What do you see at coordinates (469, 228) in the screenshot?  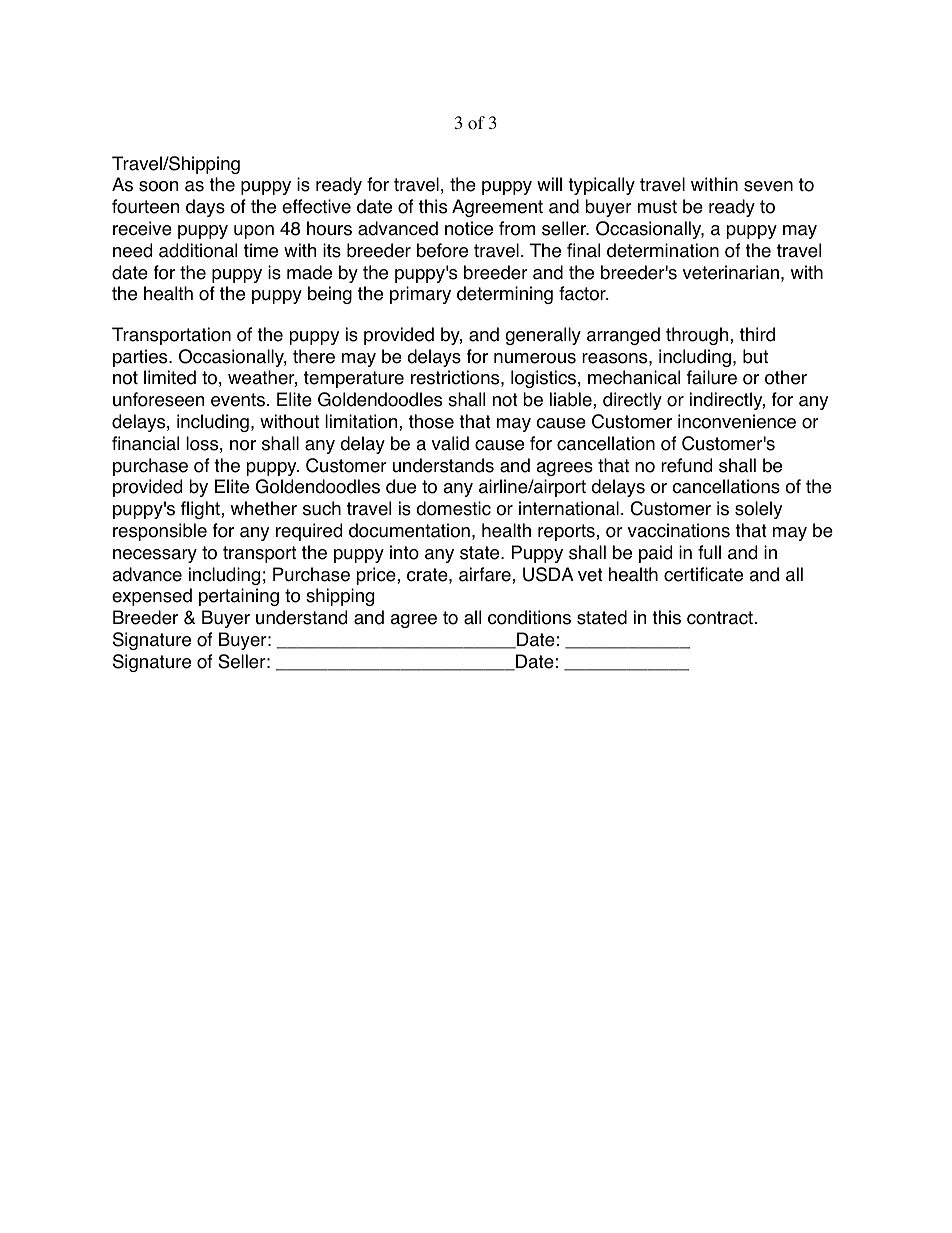 I see `notice` at bounding box center [469, 228].
